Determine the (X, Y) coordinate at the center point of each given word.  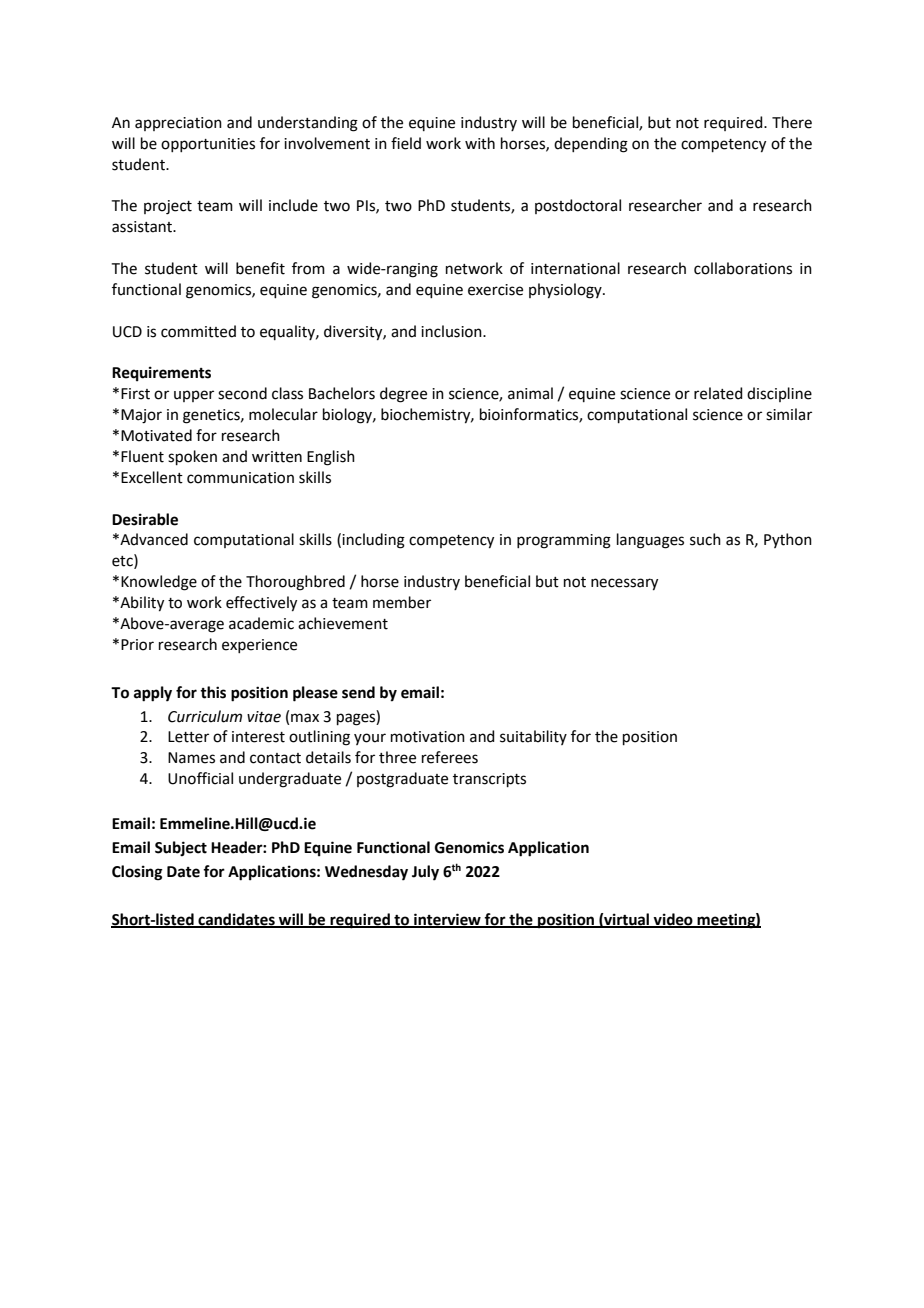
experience (259, 646)
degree (403, 395)
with (480, 143)
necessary (624, 584)
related (718, 393)
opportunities (208, 145)
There (792, 122)
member (402, 602)
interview (447, 920)
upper (194, 396)
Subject (181, 848)
